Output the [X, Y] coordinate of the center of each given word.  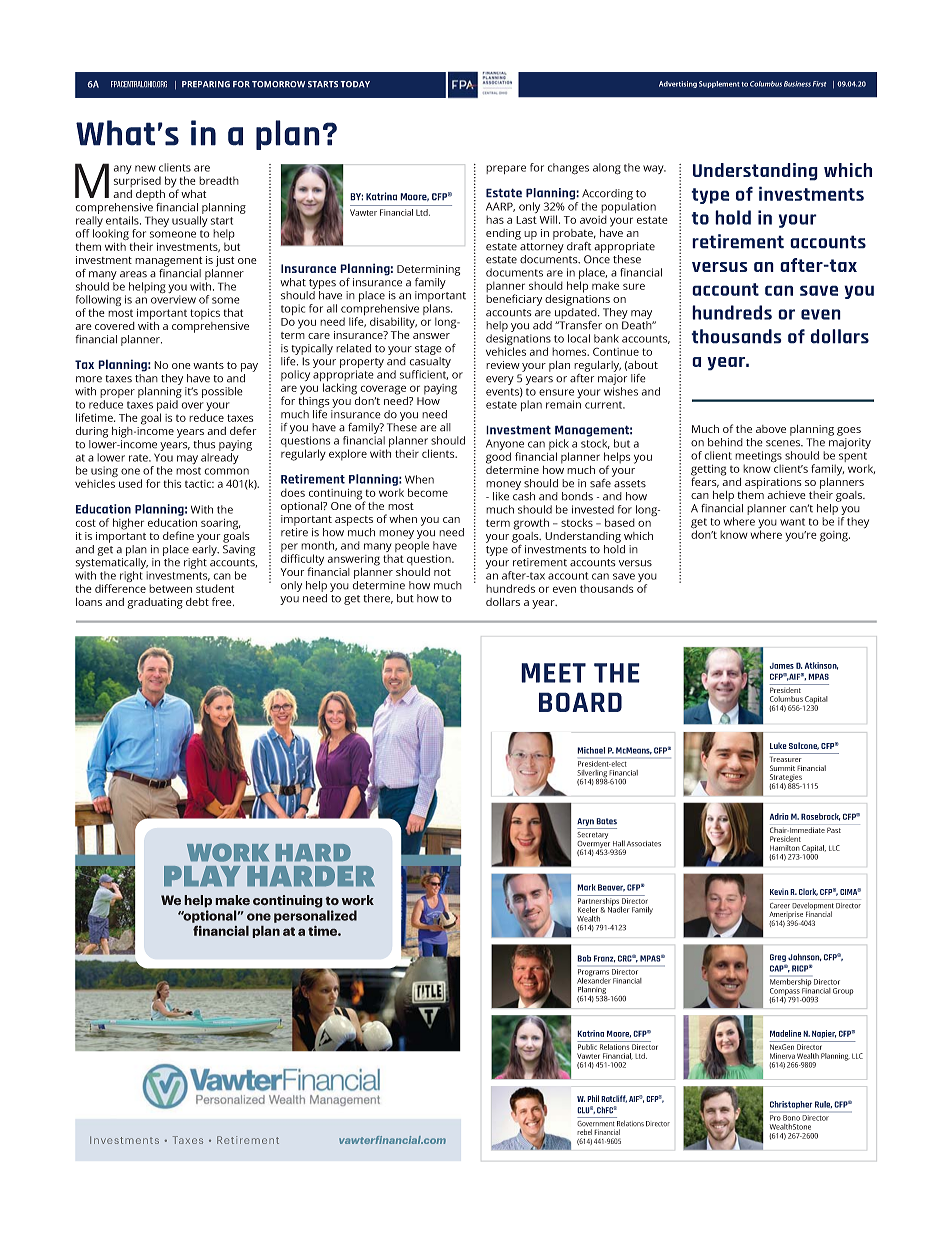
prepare [506, 169]
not [442, 572]
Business [797, 84]
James [782, 666]
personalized [315, 916]
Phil [593, 1098]
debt [197, 602]
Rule [823, 1104]
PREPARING [206, 84]
